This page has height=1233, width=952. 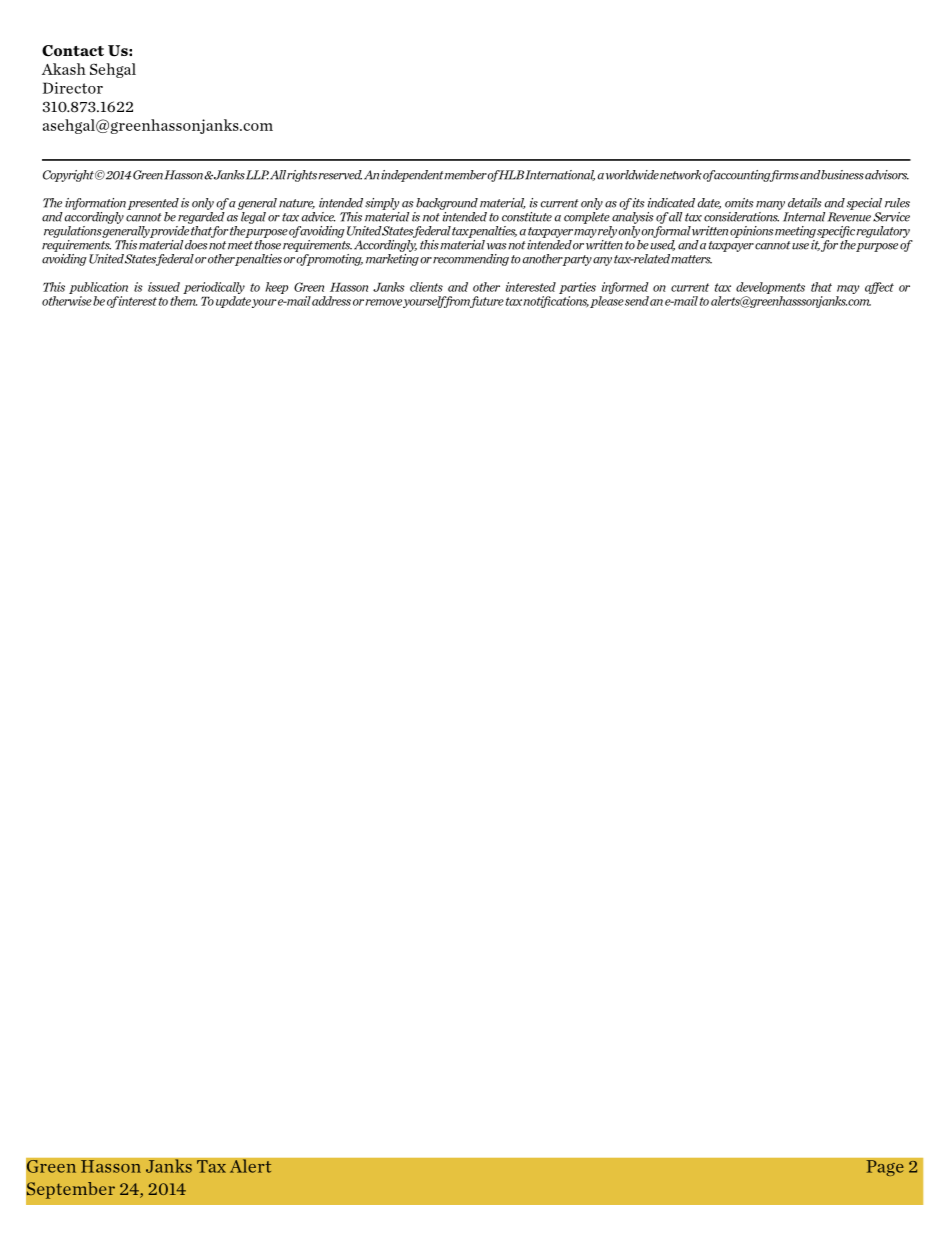 What do you see at coordinates (637, 301) in the page?
I see `send` at bounding box center [637, 301].
